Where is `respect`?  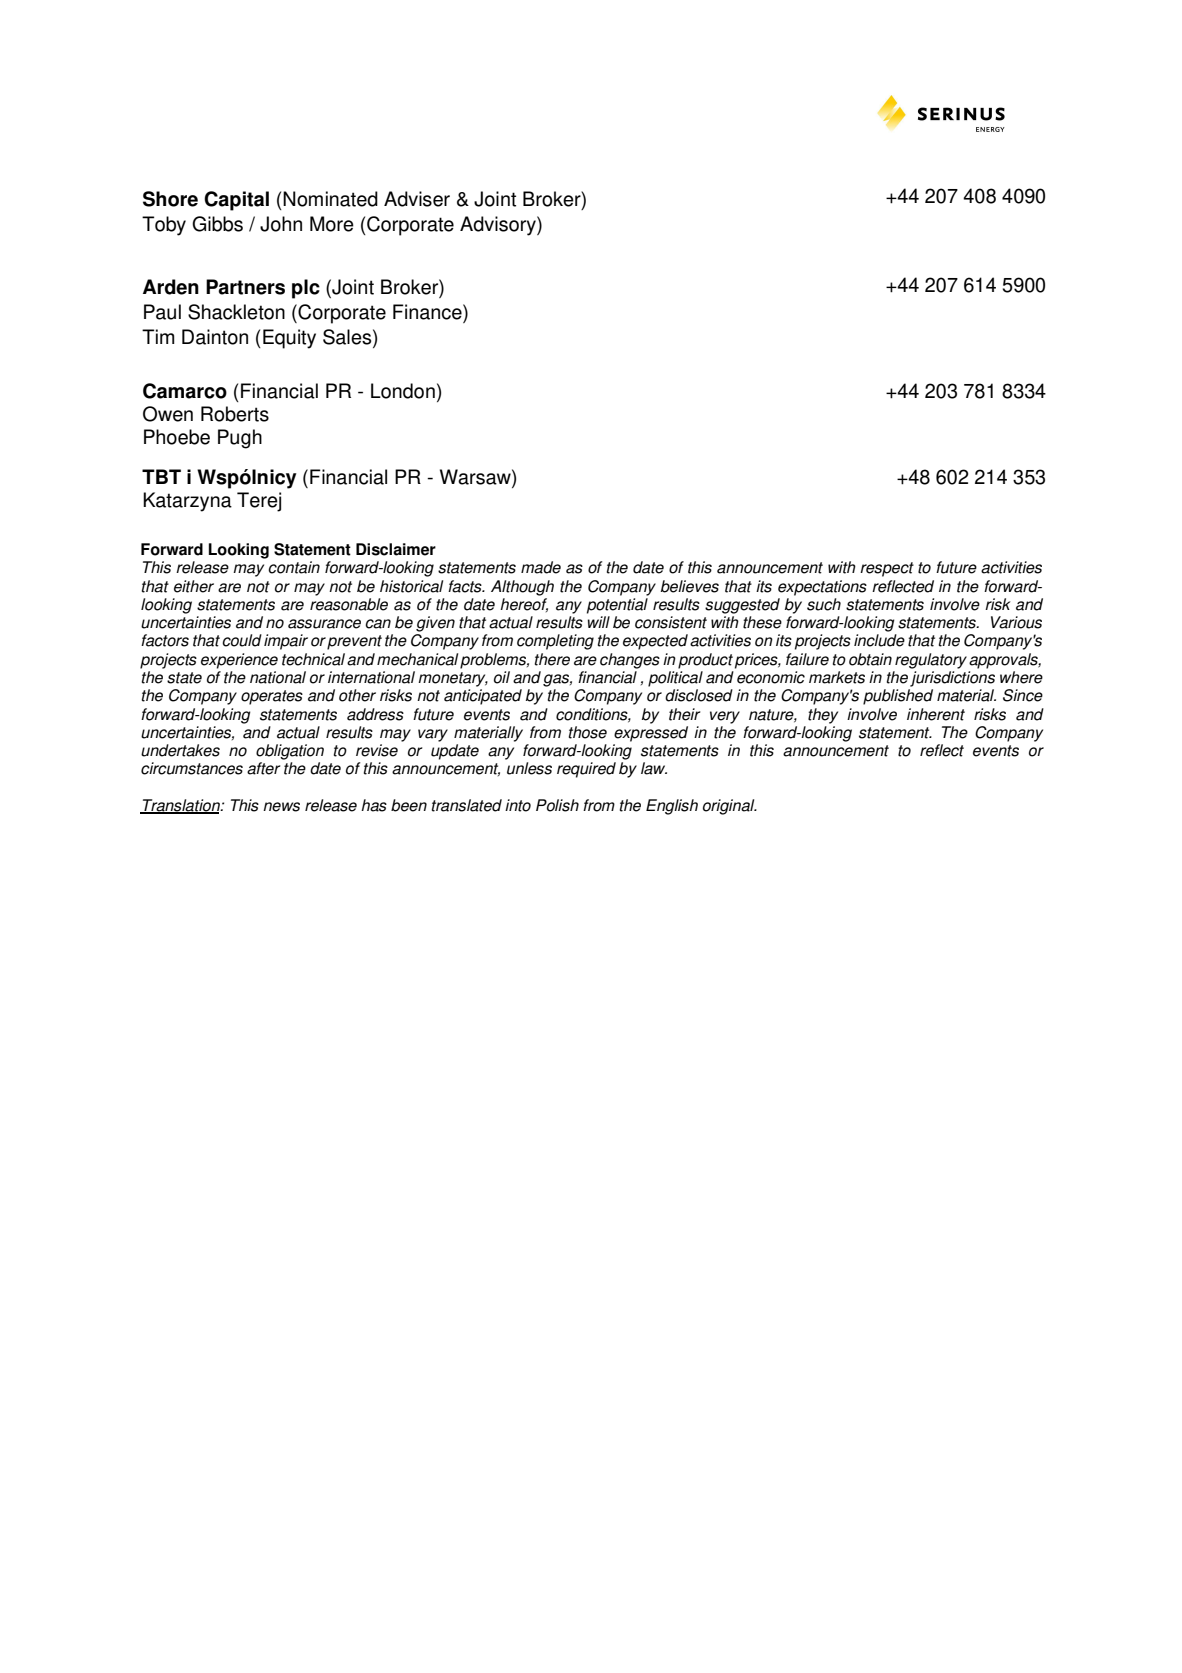
respect is located at coordinates (887, 569).
